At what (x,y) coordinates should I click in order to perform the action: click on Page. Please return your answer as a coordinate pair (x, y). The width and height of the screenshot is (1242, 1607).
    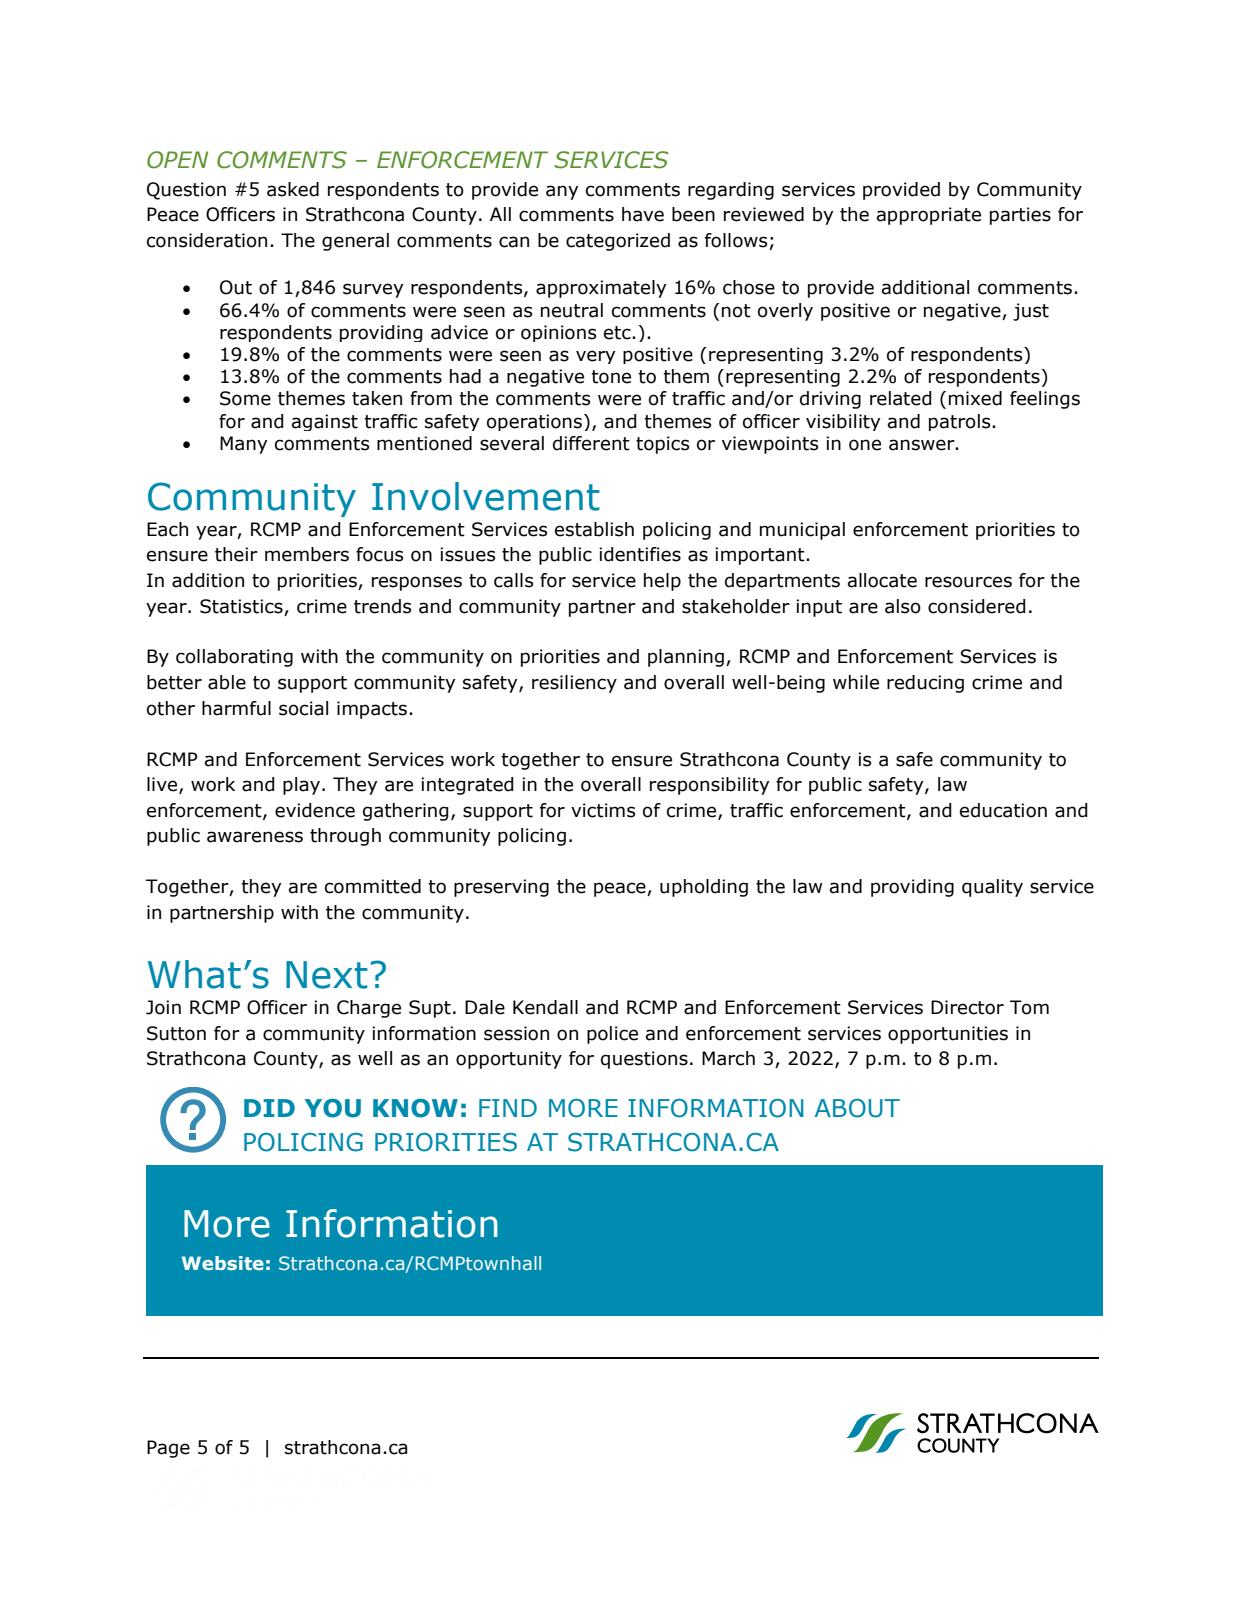
    Looking at the image, I should click on (168, 1449).
